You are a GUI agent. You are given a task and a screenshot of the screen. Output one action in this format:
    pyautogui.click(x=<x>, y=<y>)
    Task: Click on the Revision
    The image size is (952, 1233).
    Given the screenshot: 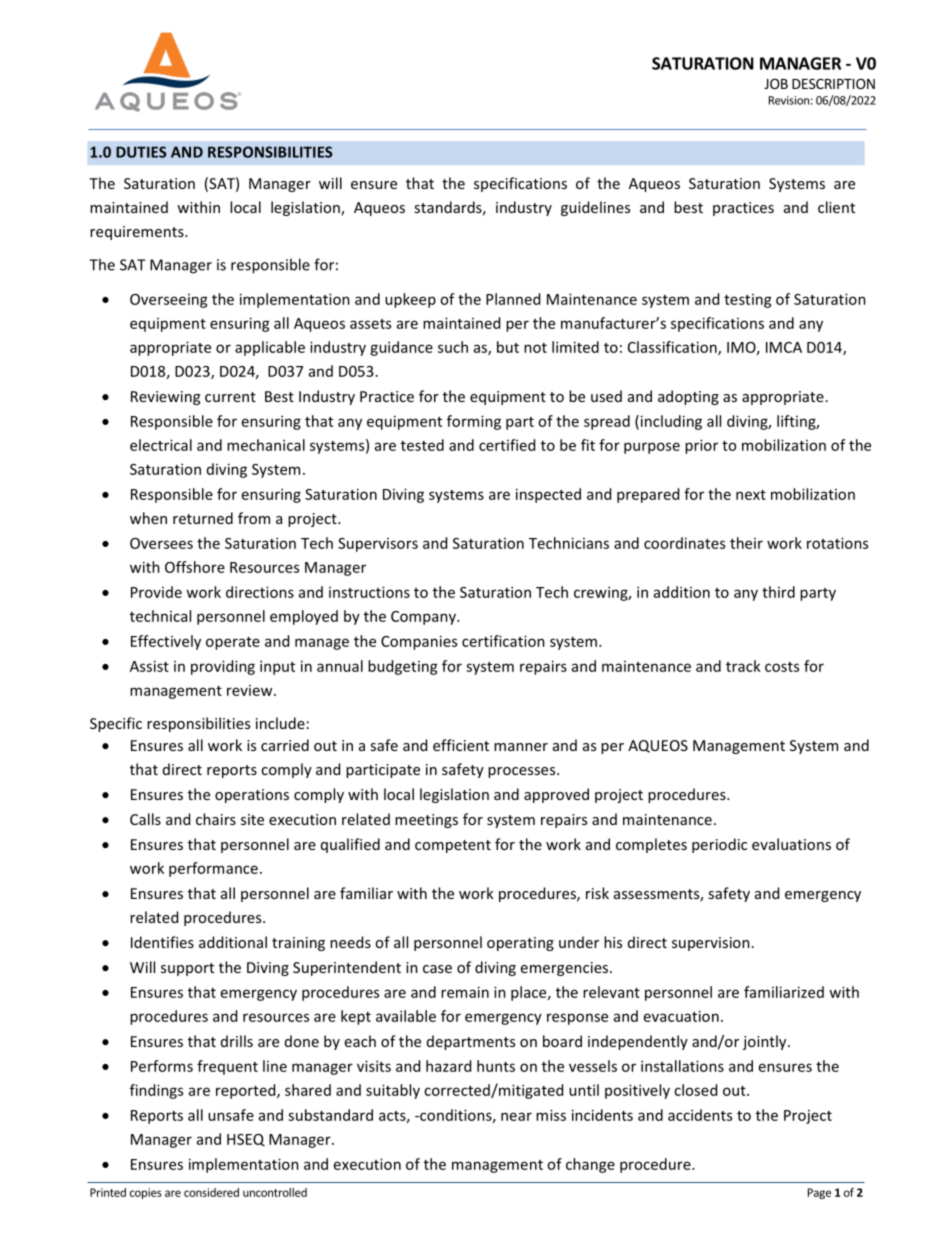 What is the action you would take?
    pyautogui.click(x=789, y=100)
